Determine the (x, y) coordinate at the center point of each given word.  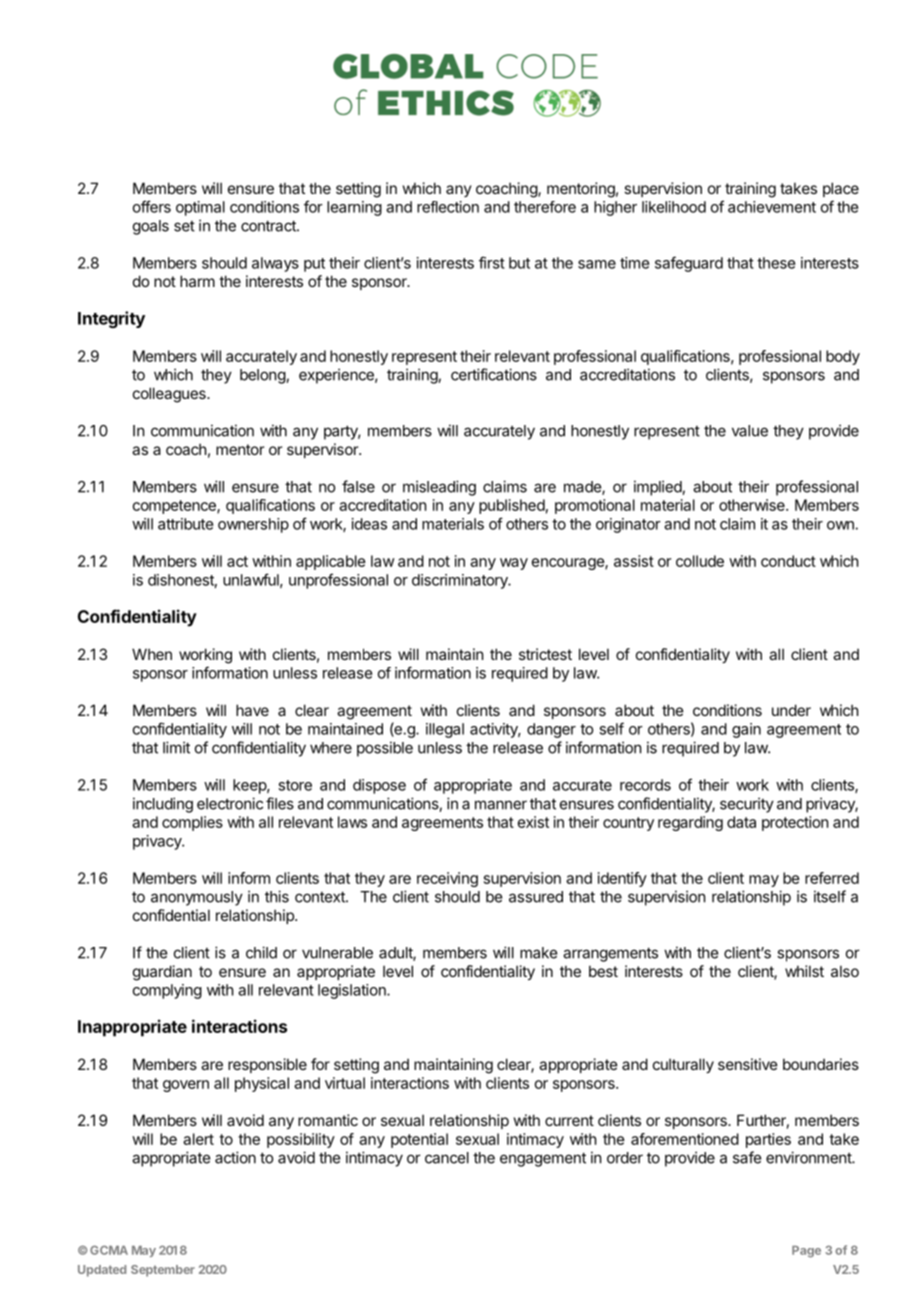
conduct (788, 561)
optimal (200, 208)
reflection (448, 207)
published (512, 506)
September (163, 1271)
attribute (185, 524)
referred (832, 878)
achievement (772, 207)
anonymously (197, 898)
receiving (447, 879)
